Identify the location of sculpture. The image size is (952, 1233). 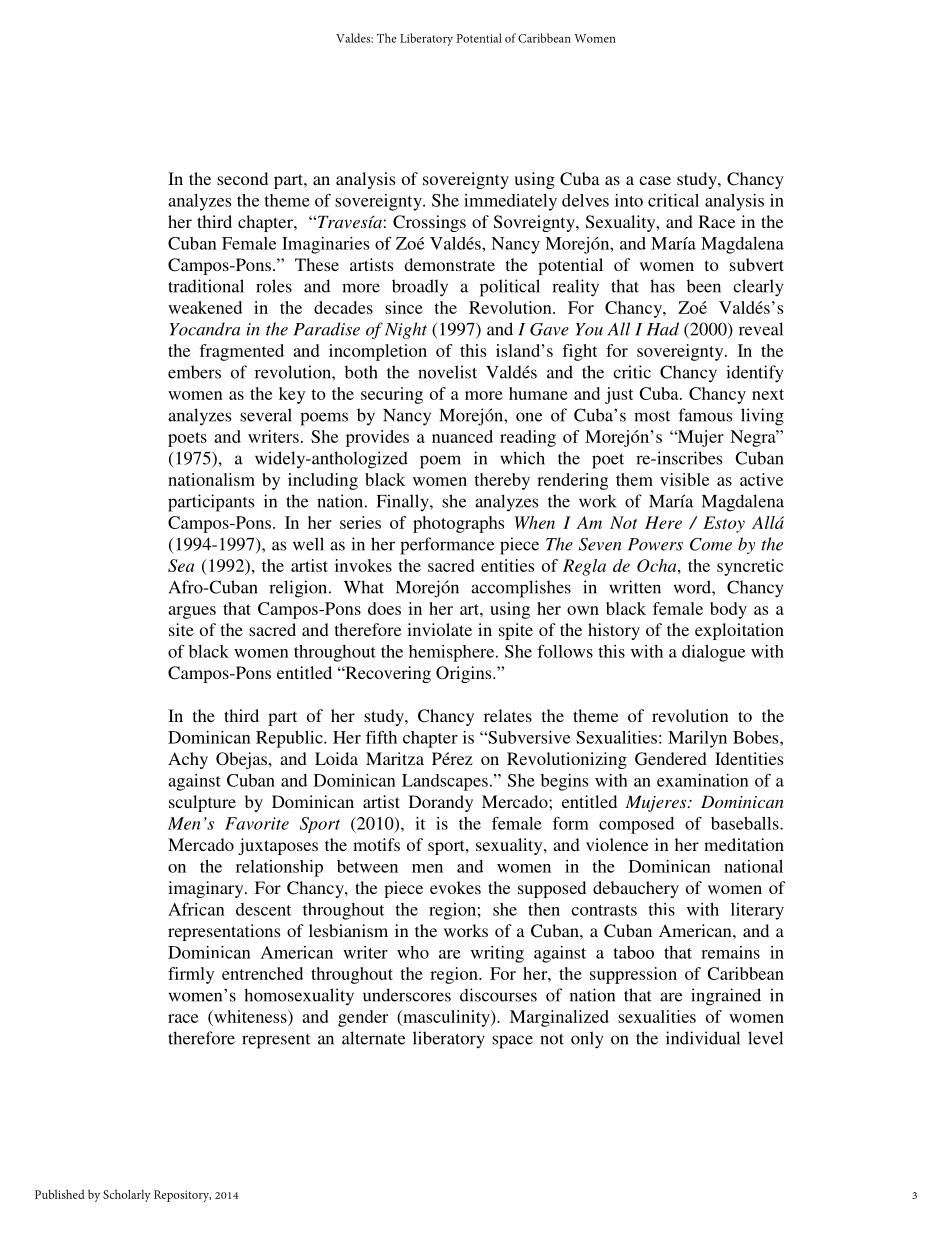
(202, 803).
